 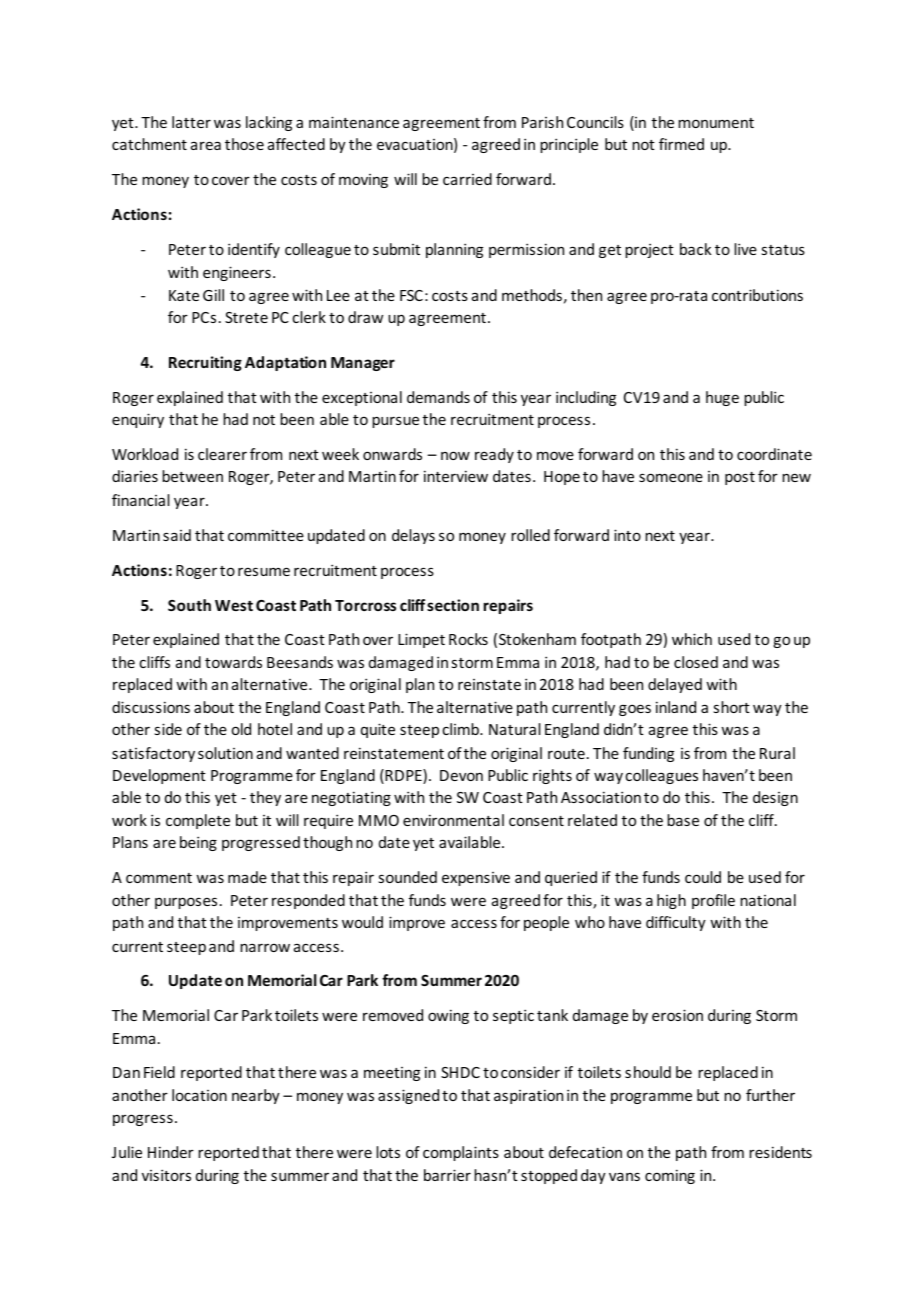 I want to click on Rocks, so click(x=468, y=639).
